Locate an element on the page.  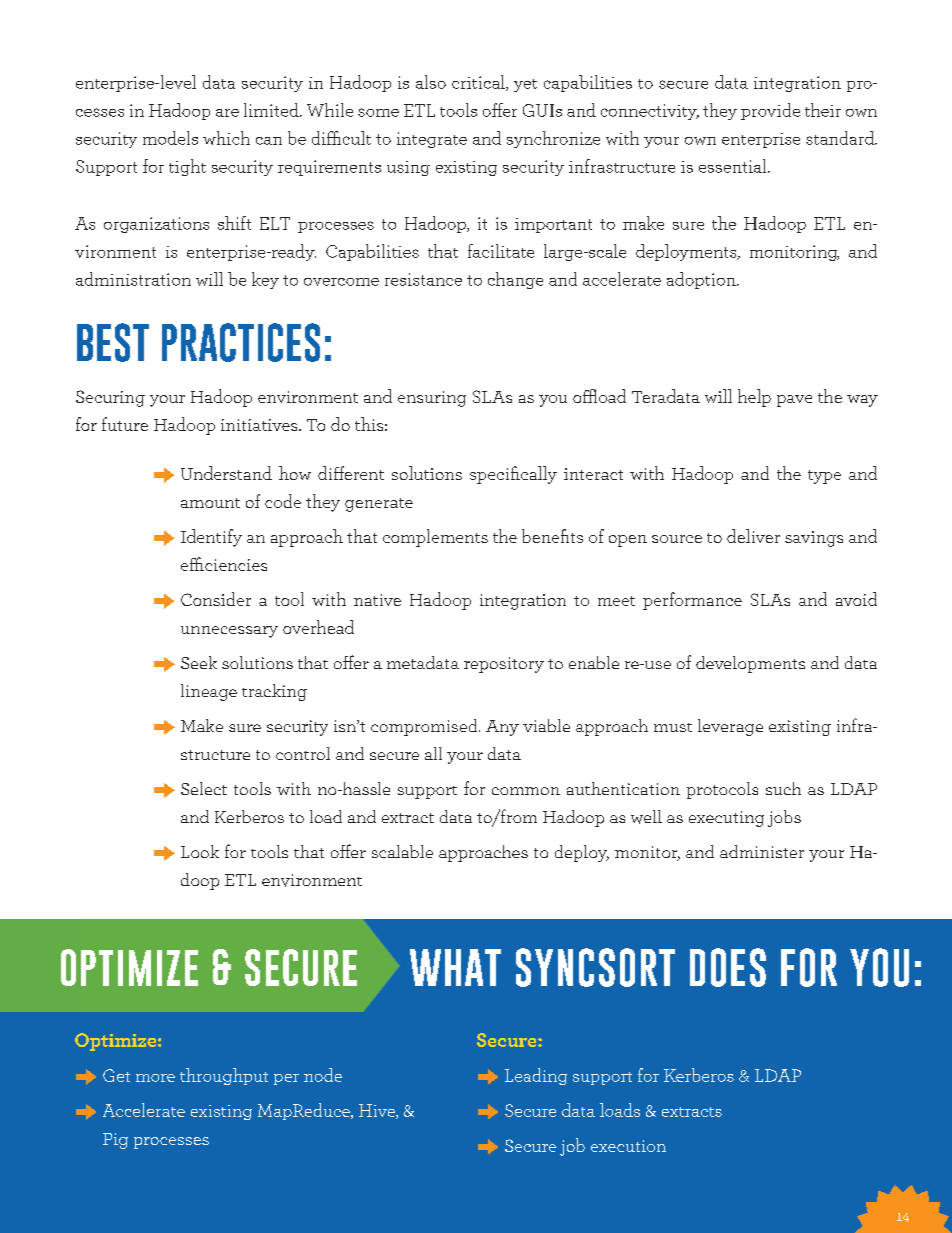
developments is located at coordinates (750, 664).
